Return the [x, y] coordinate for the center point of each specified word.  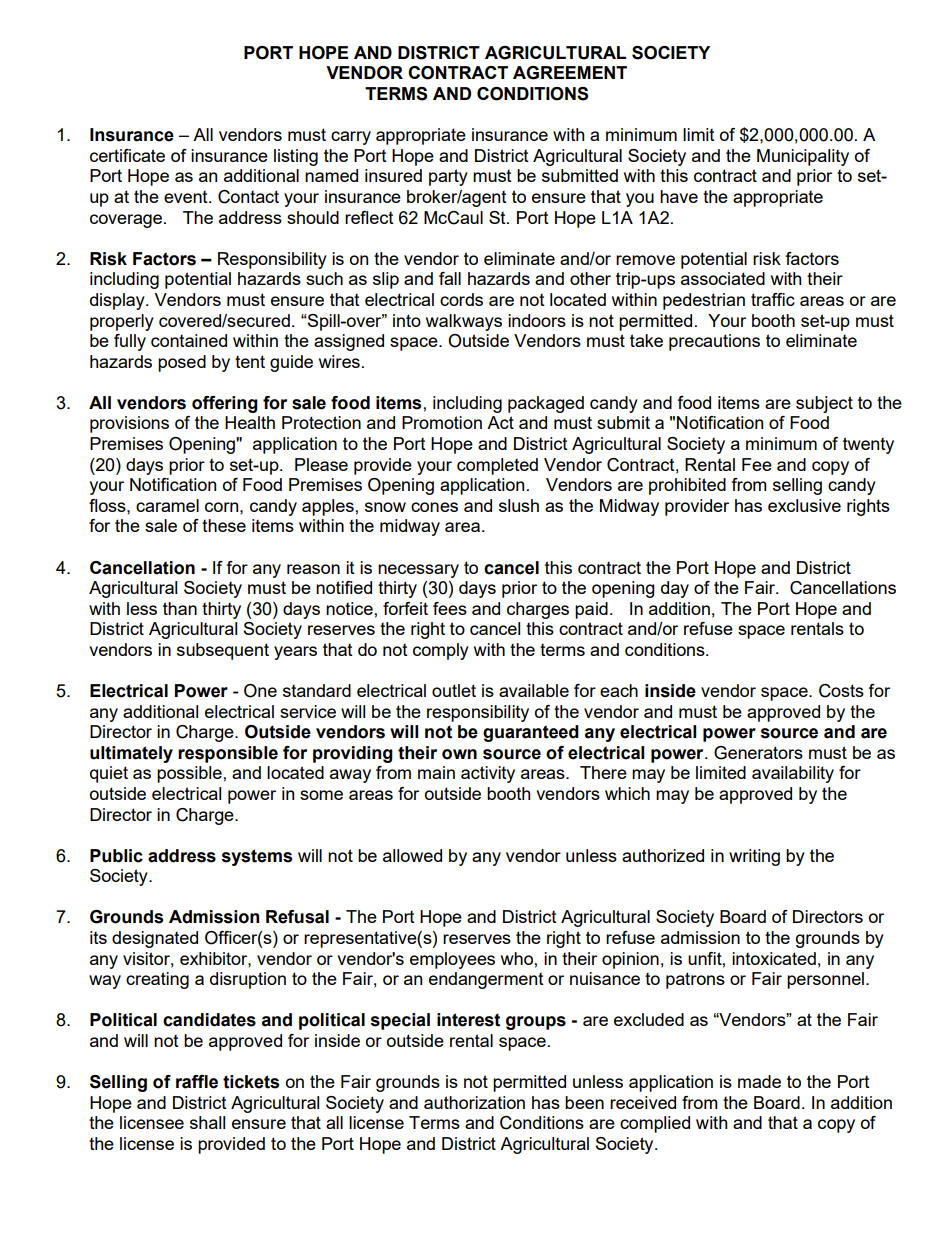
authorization [474, 1102]
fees [450, 608]
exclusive [804, 505]
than [180, 608]
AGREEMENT [570, 73]
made [759, 1081]
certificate [127, 155]
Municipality [803, 157]
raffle [197, 1082]
